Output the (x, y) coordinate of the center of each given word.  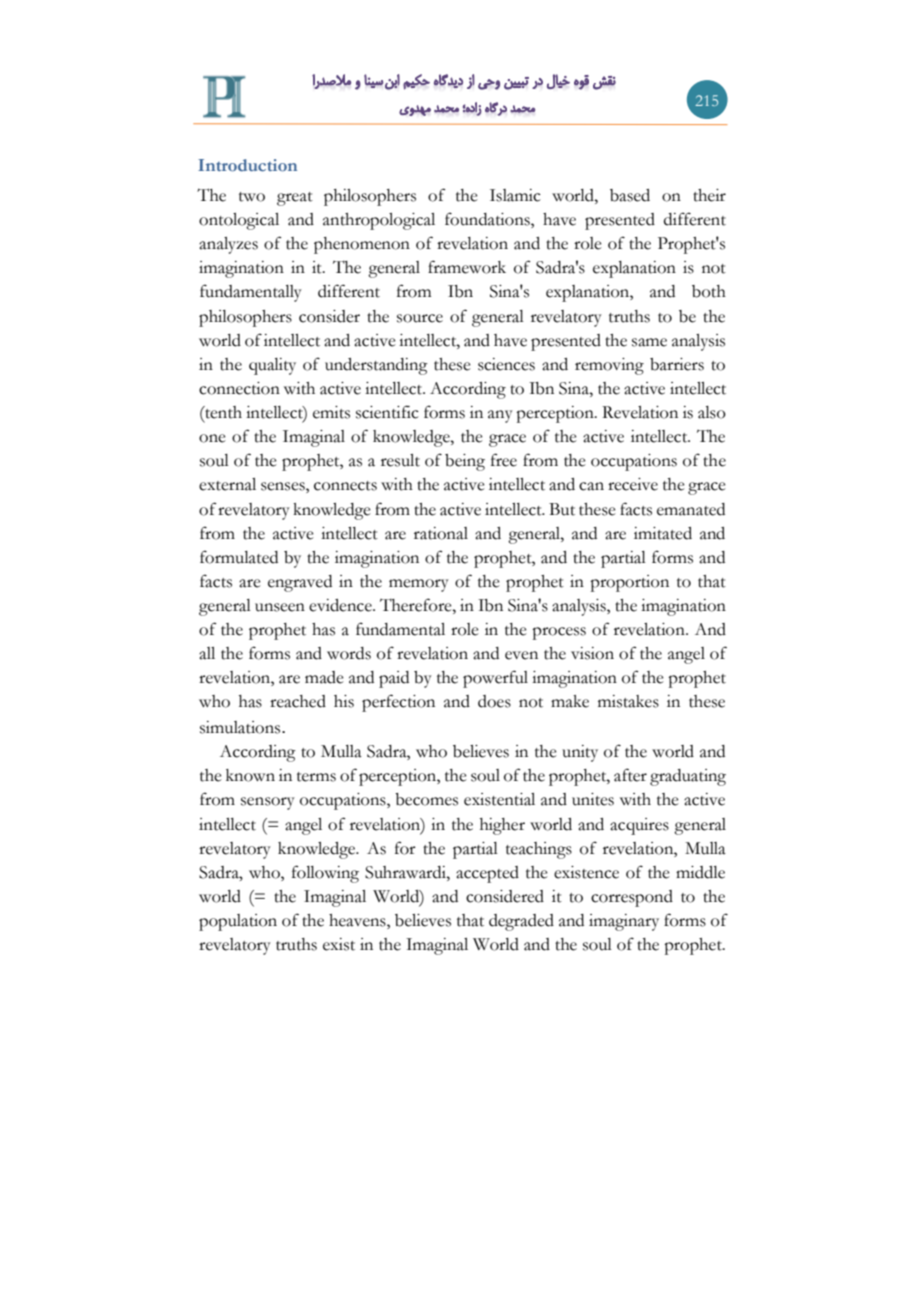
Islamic (515, 195)
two (252, 197)
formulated (239, 557)
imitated (663, 533)
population (238, 922)
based (630, 195)
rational (441, 533)
